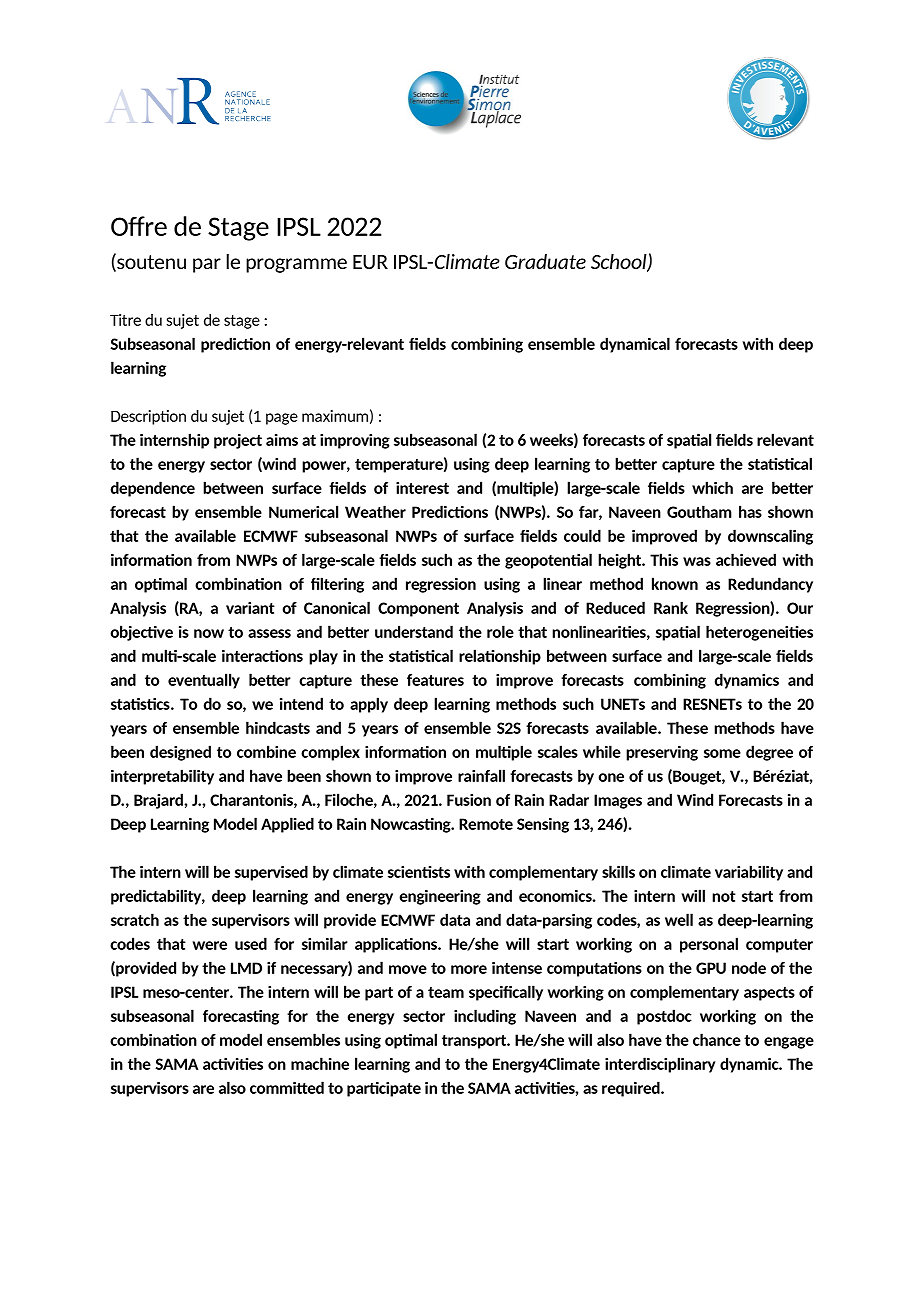  What do you see at coordinates (722, 753) in the image?
I see `some` at bounding box center [722, 753].
